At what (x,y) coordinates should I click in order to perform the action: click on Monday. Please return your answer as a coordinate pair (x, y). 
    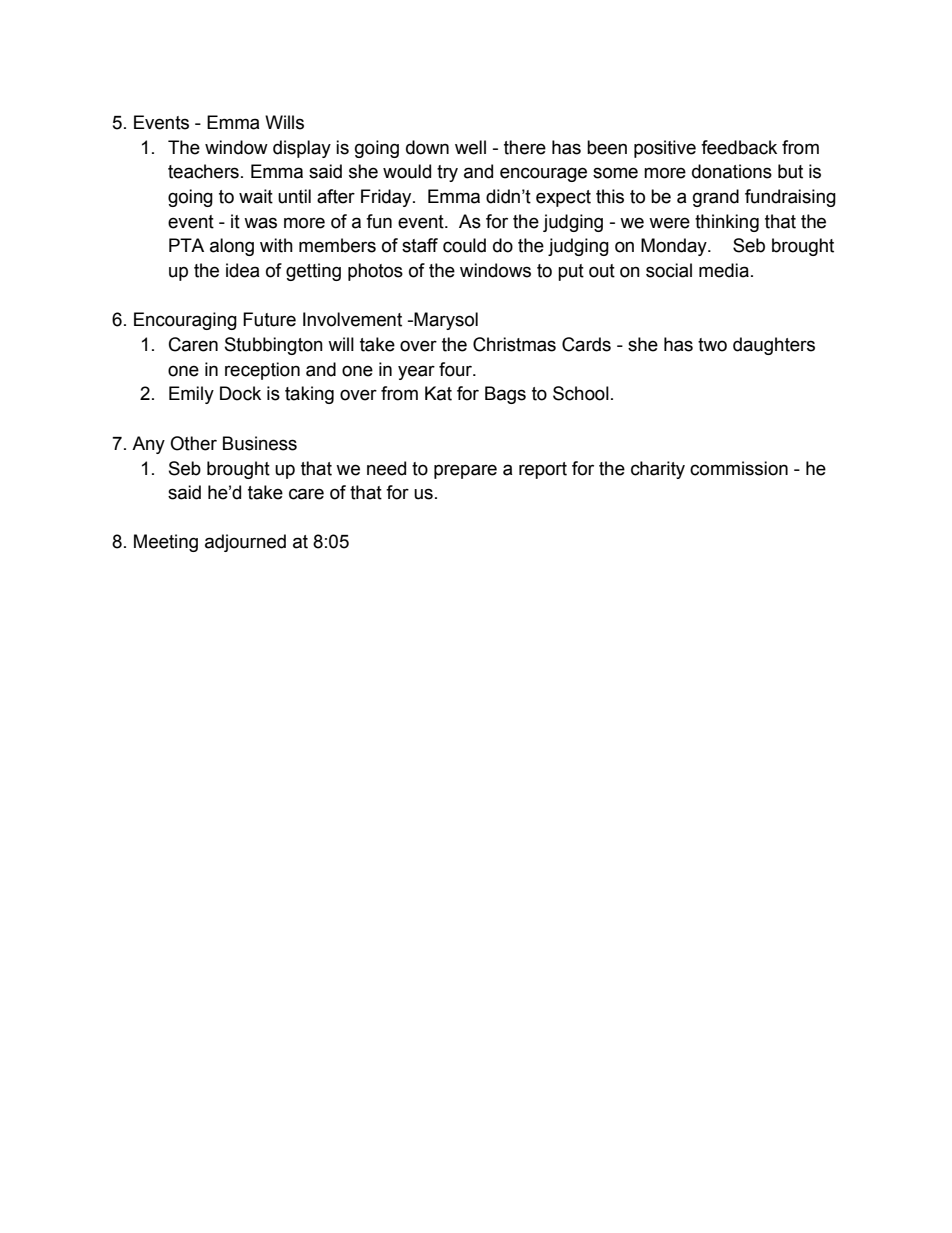
    Looking at the image, I should click on (675, 247).
